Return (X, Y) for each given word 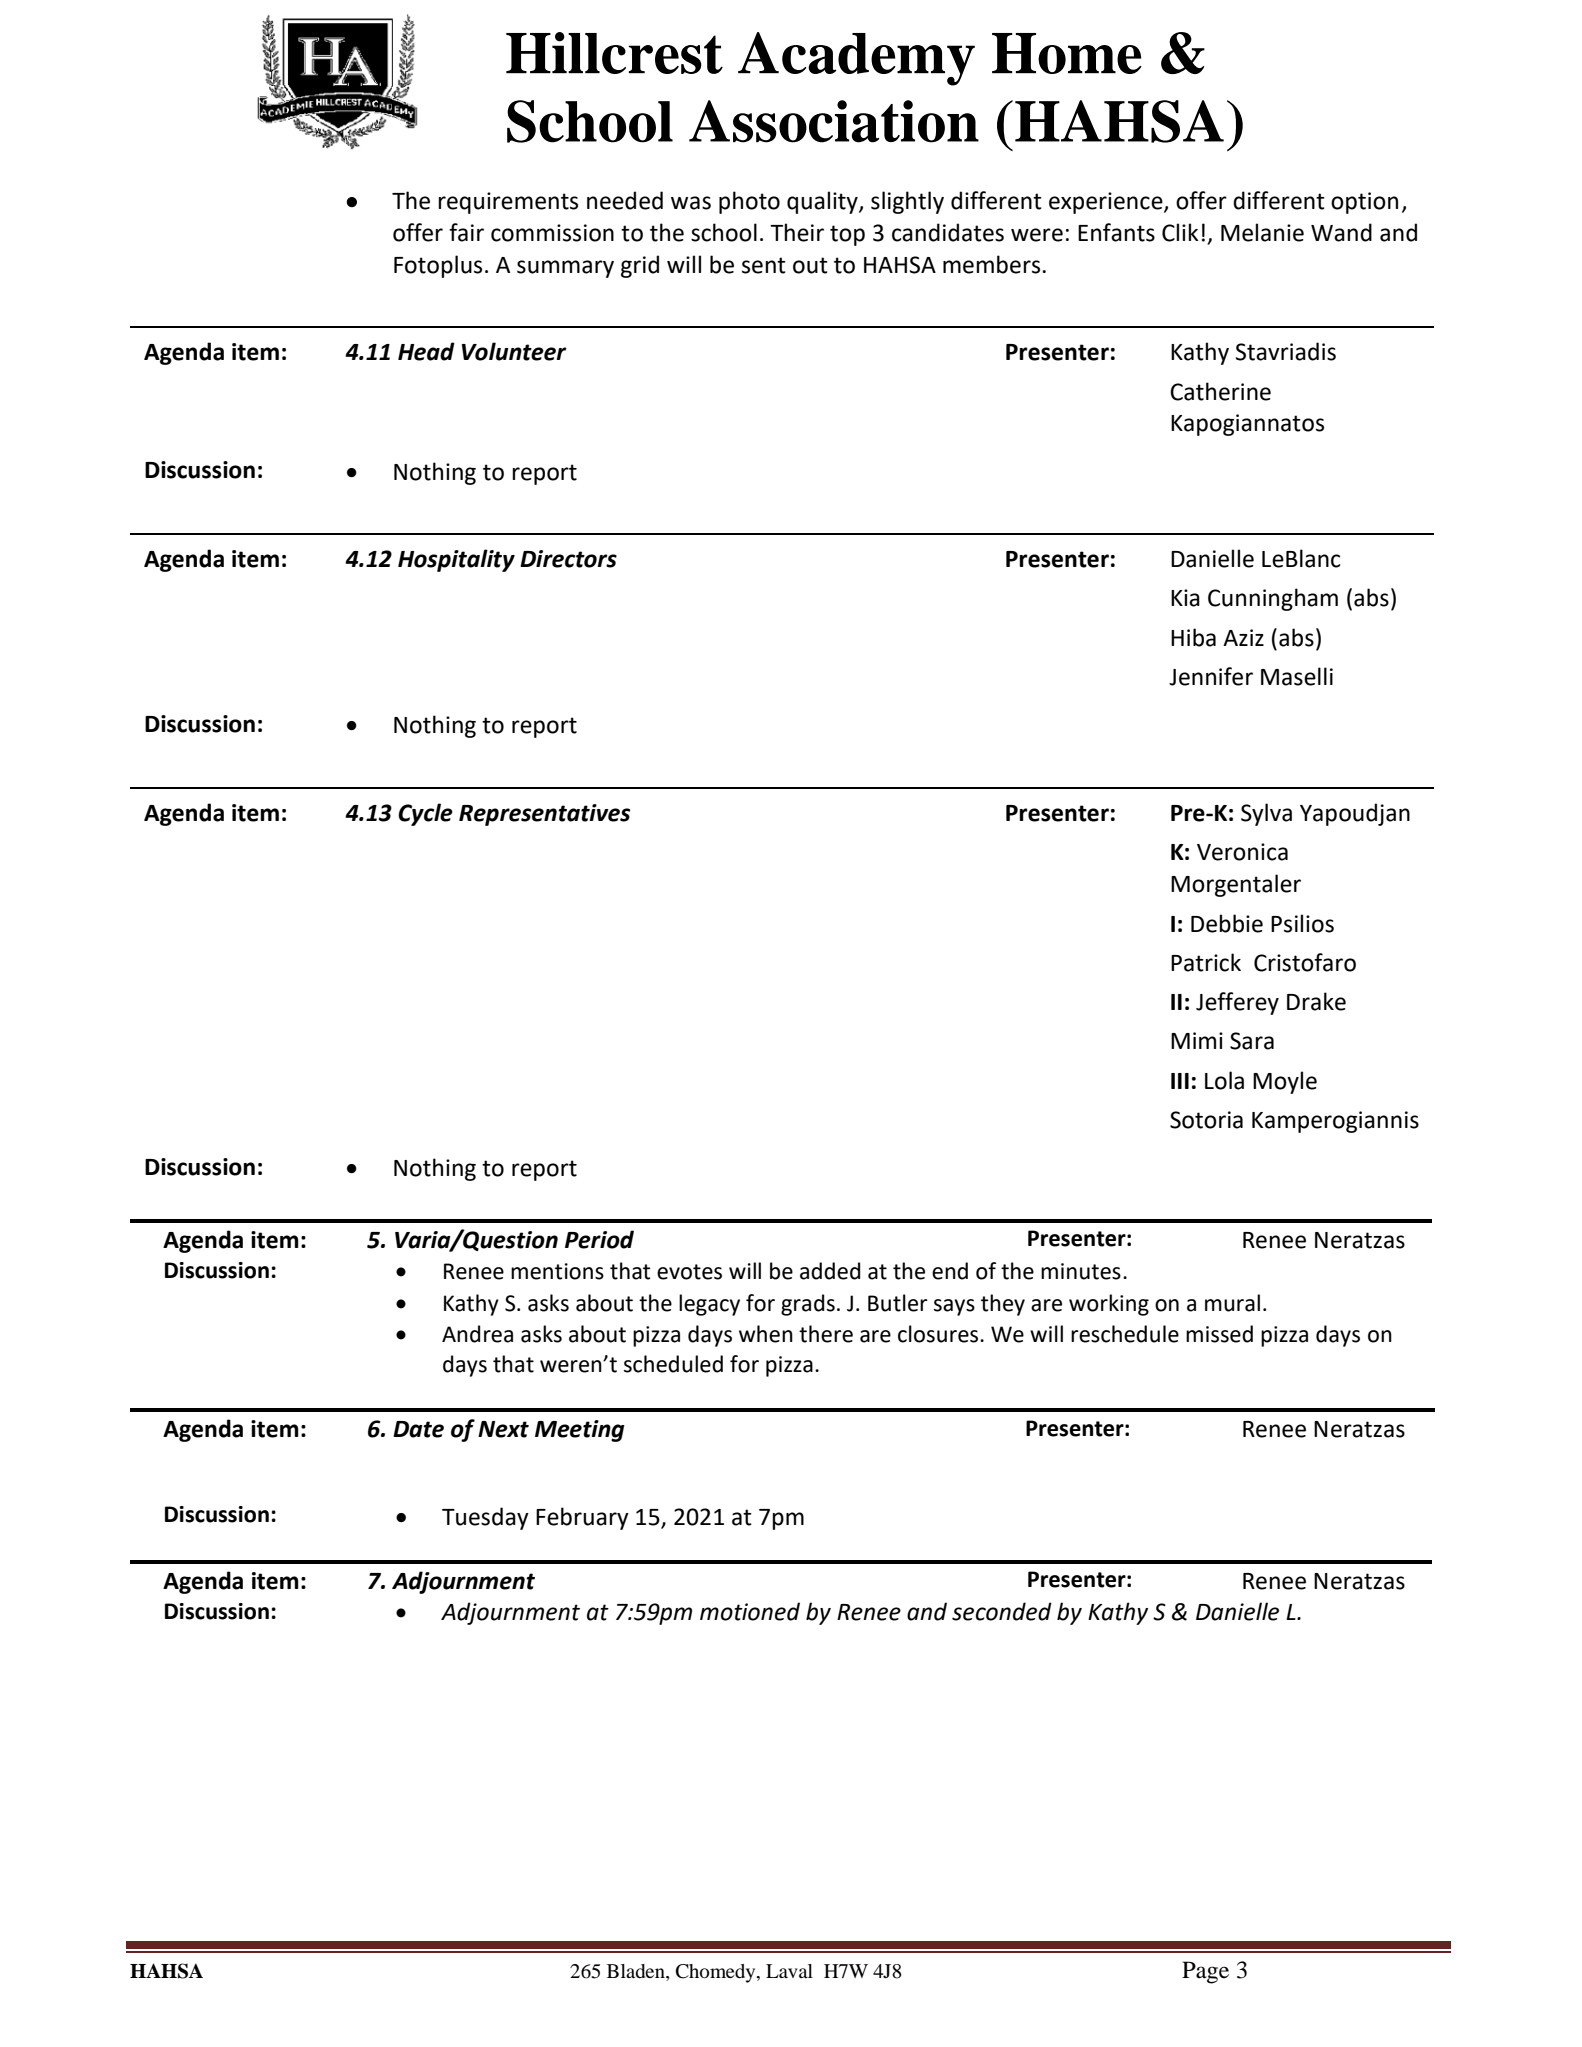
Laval (789, 1971)
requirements (508, 203)
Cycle (425, 814)
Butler (898, 1303)
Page (1205, 1972)
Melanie (1262, 232)
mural (1232, 1303)
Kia (1185, 598)
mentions (557, 1271)
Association (834, 121)
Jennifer (1211, 676)
